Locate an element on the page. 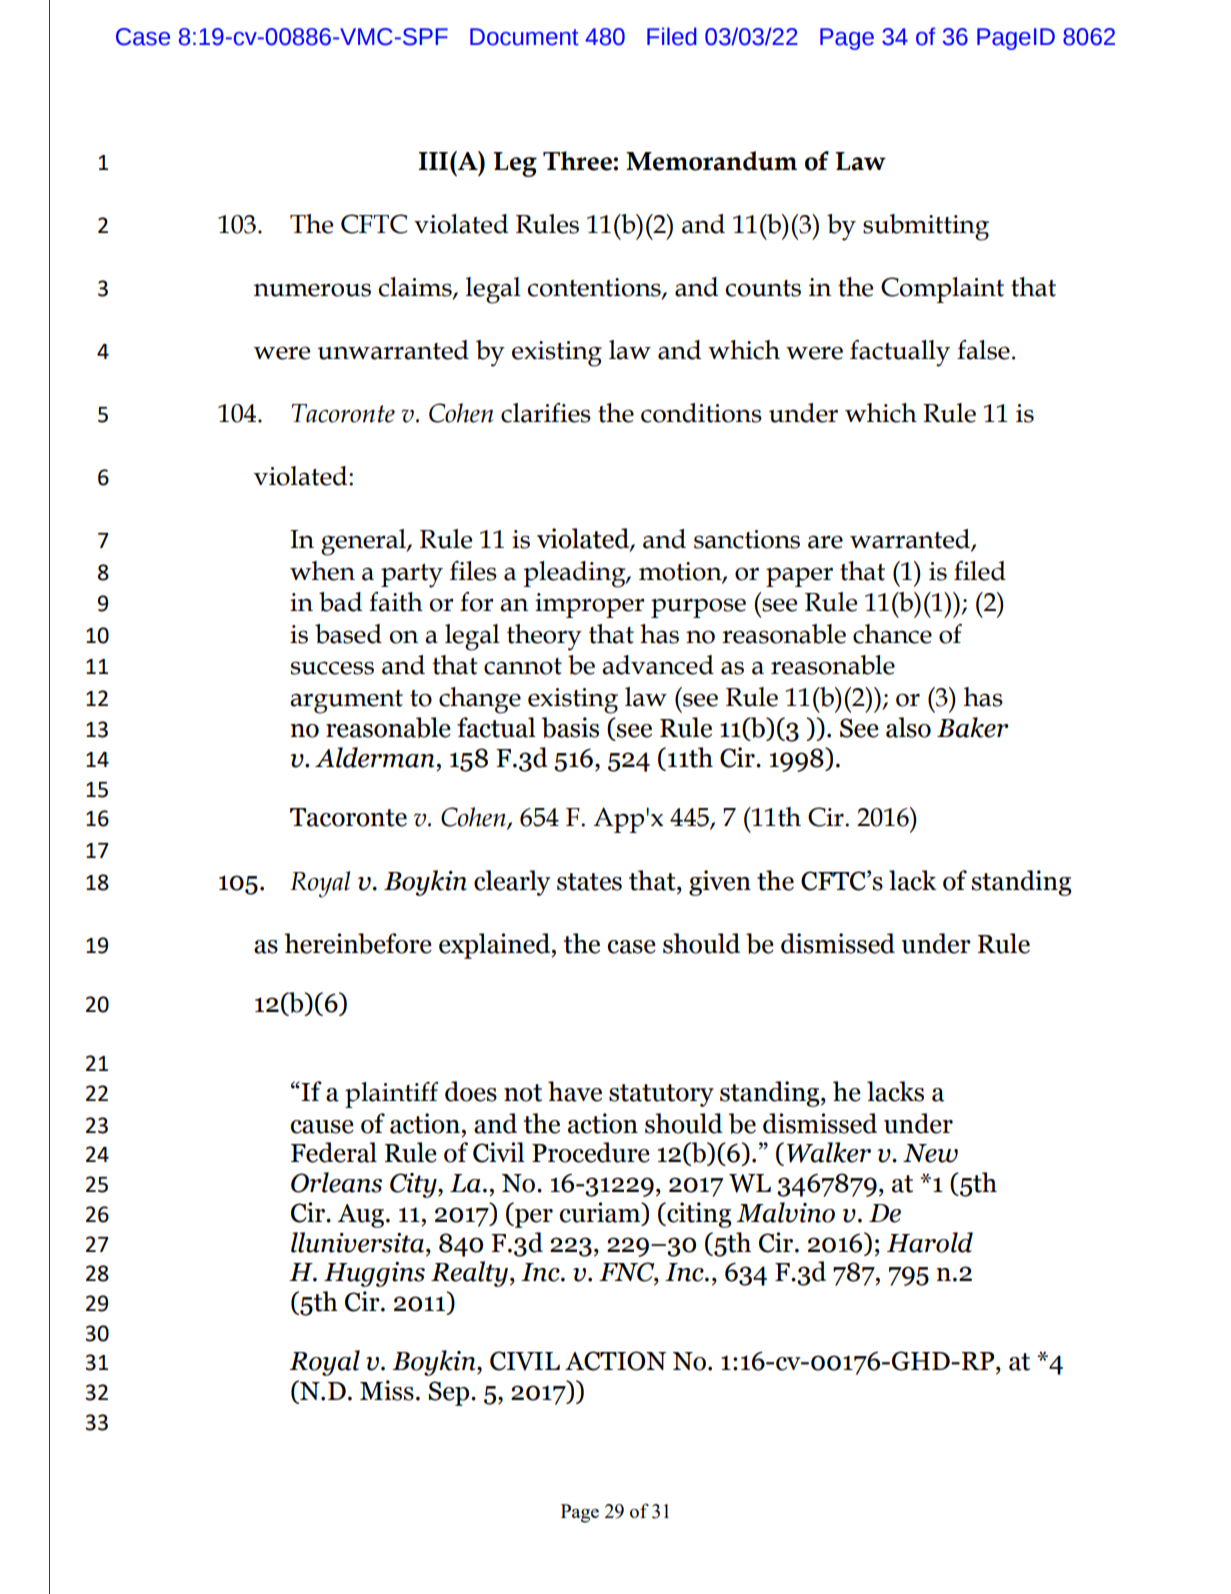  Alderman is located at coordinates (374, 757).
